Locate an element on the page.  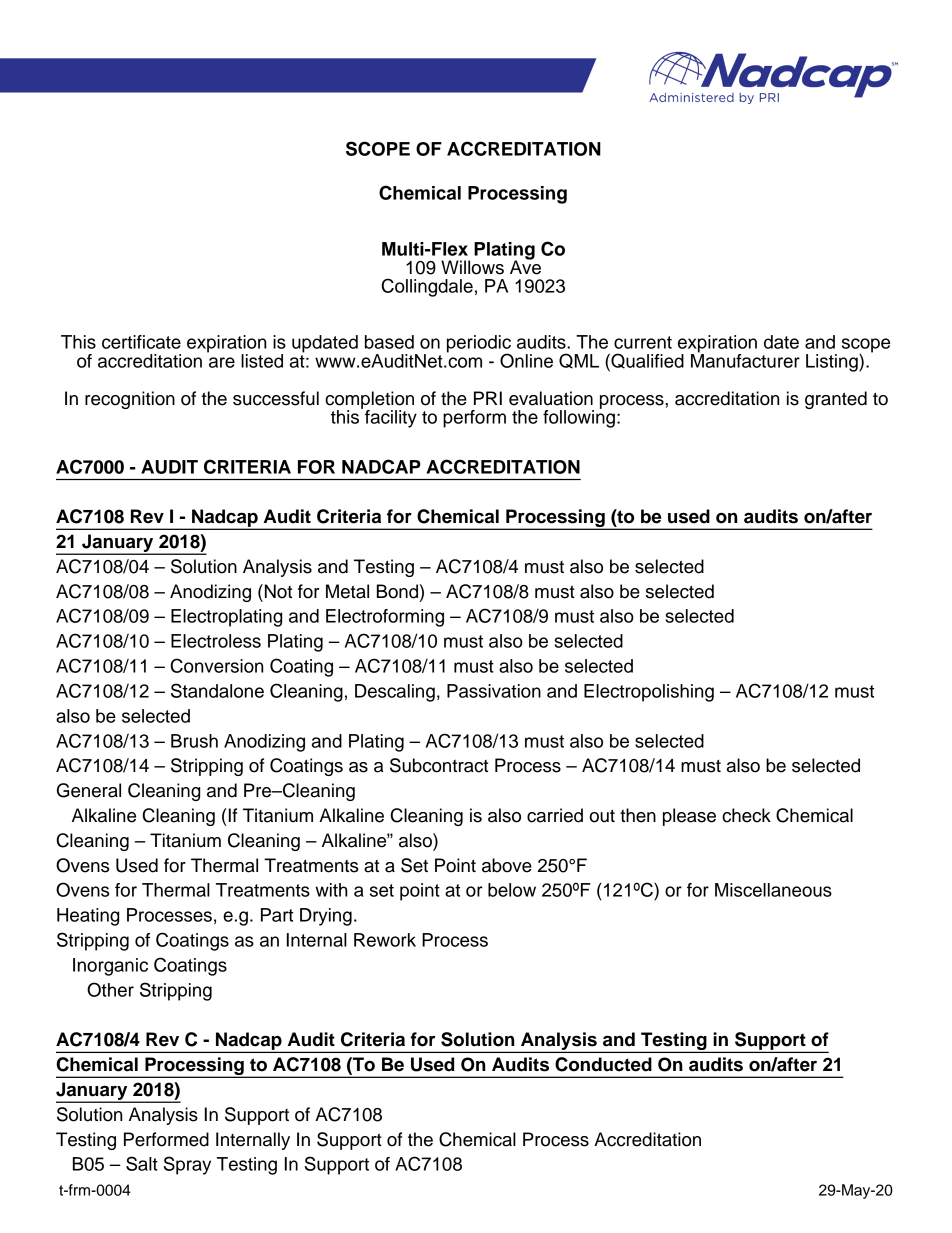
Passivation is located at coordinates (494, 691).
